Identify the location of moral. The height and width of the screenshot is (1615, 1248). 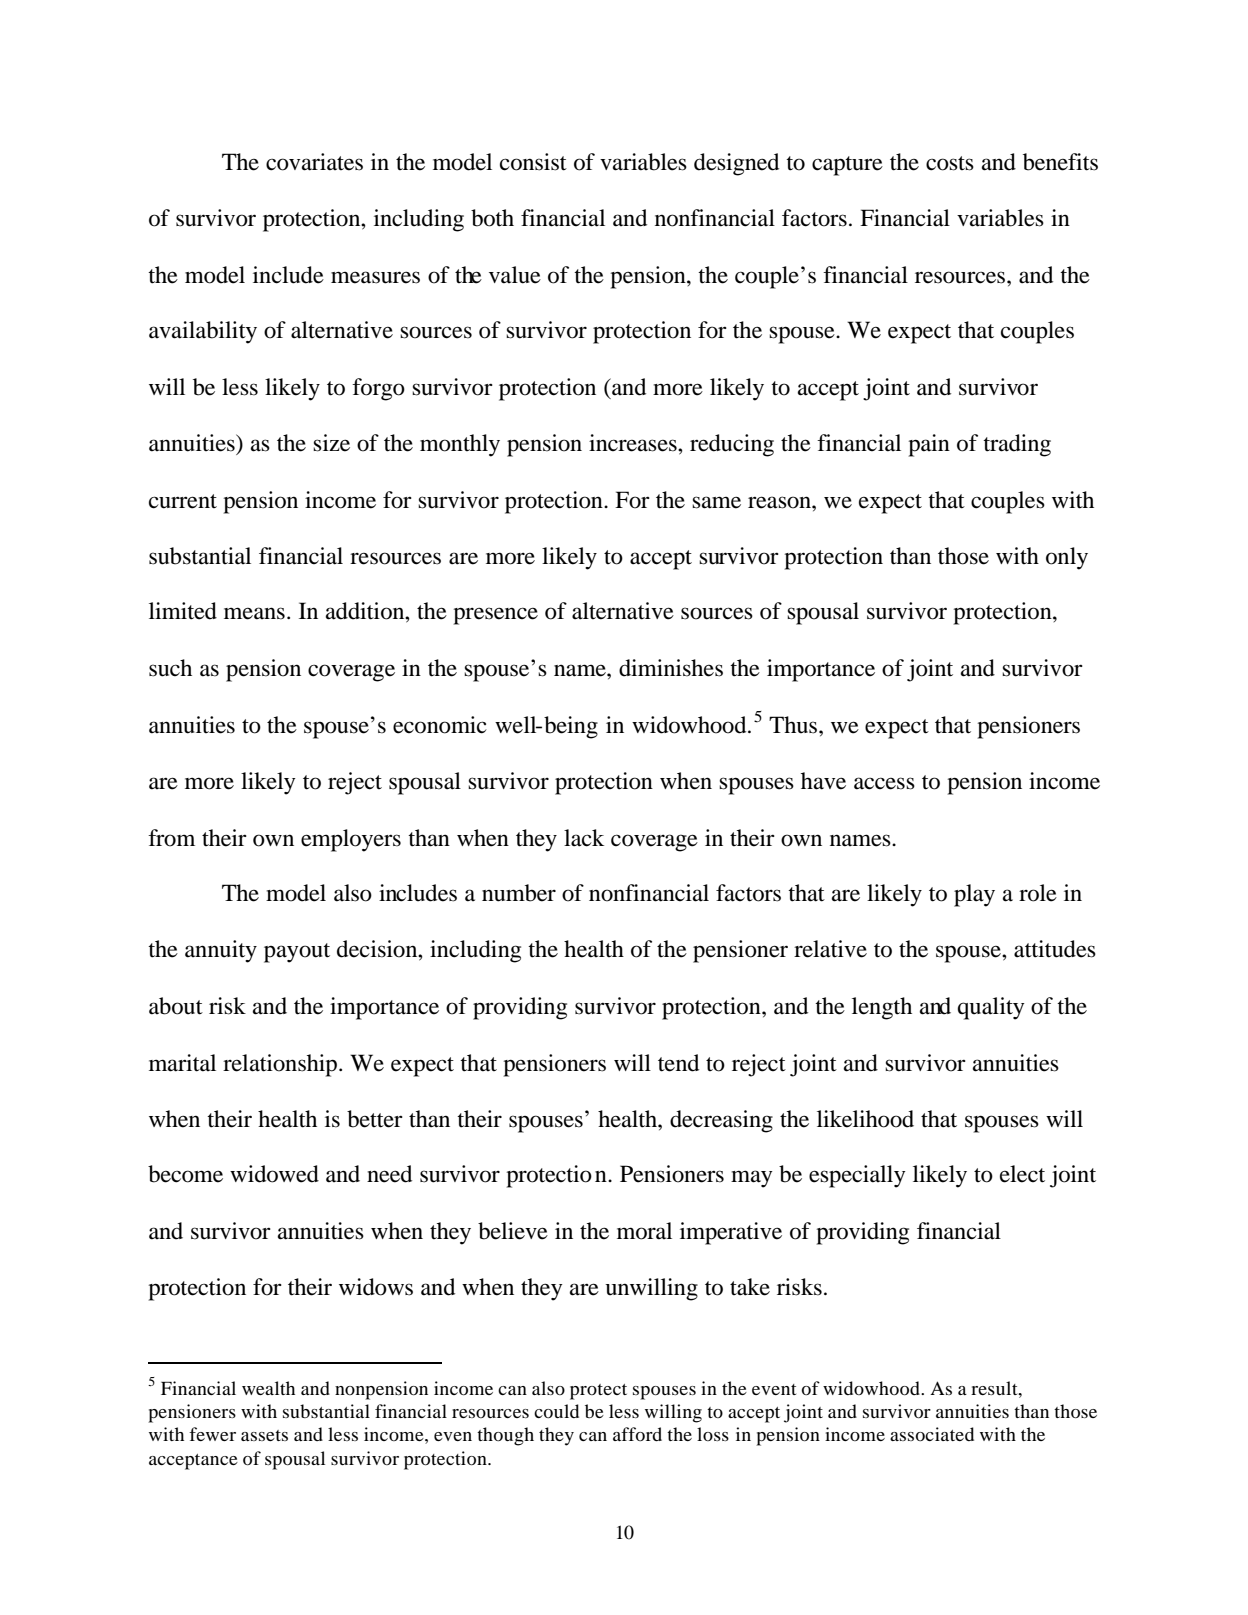
(644, 1231).
